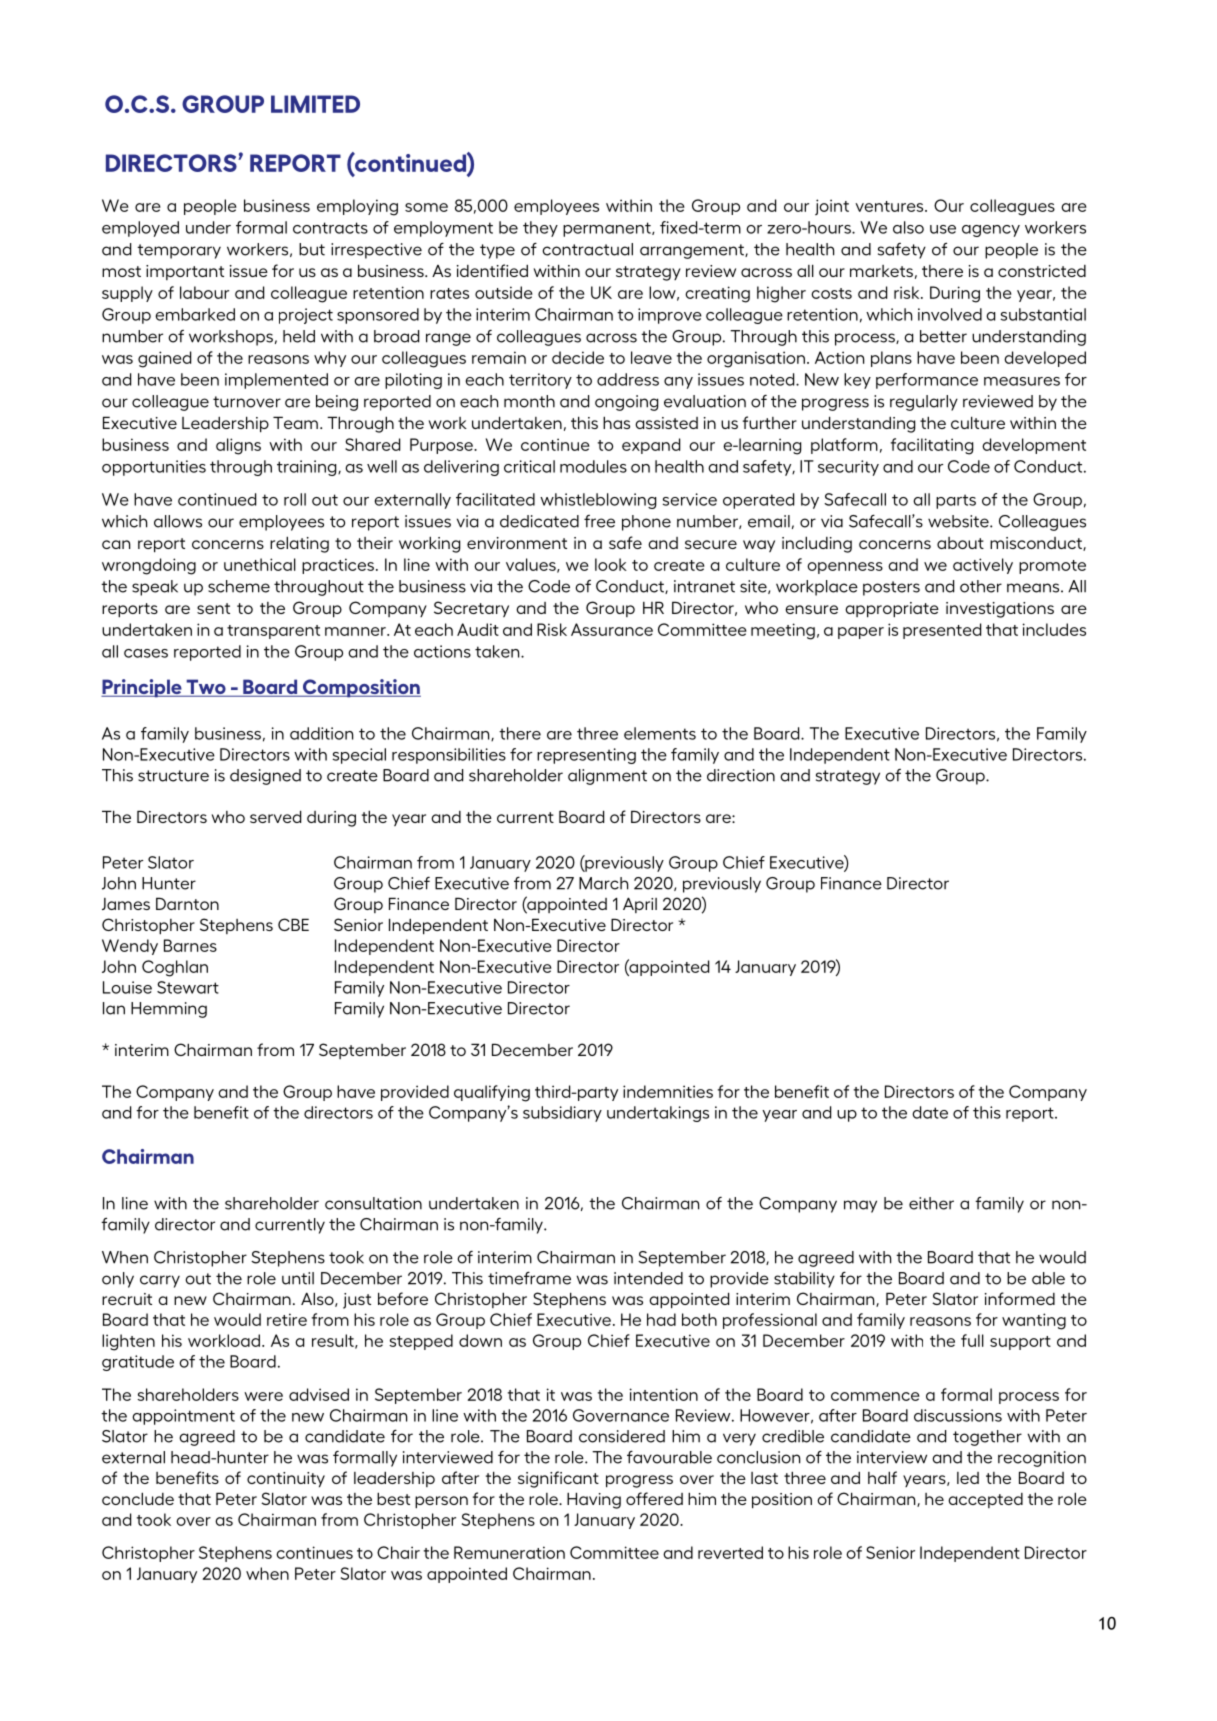  Describe the element at coordinates (741, 775) in the page. I see `direction` at that location.
